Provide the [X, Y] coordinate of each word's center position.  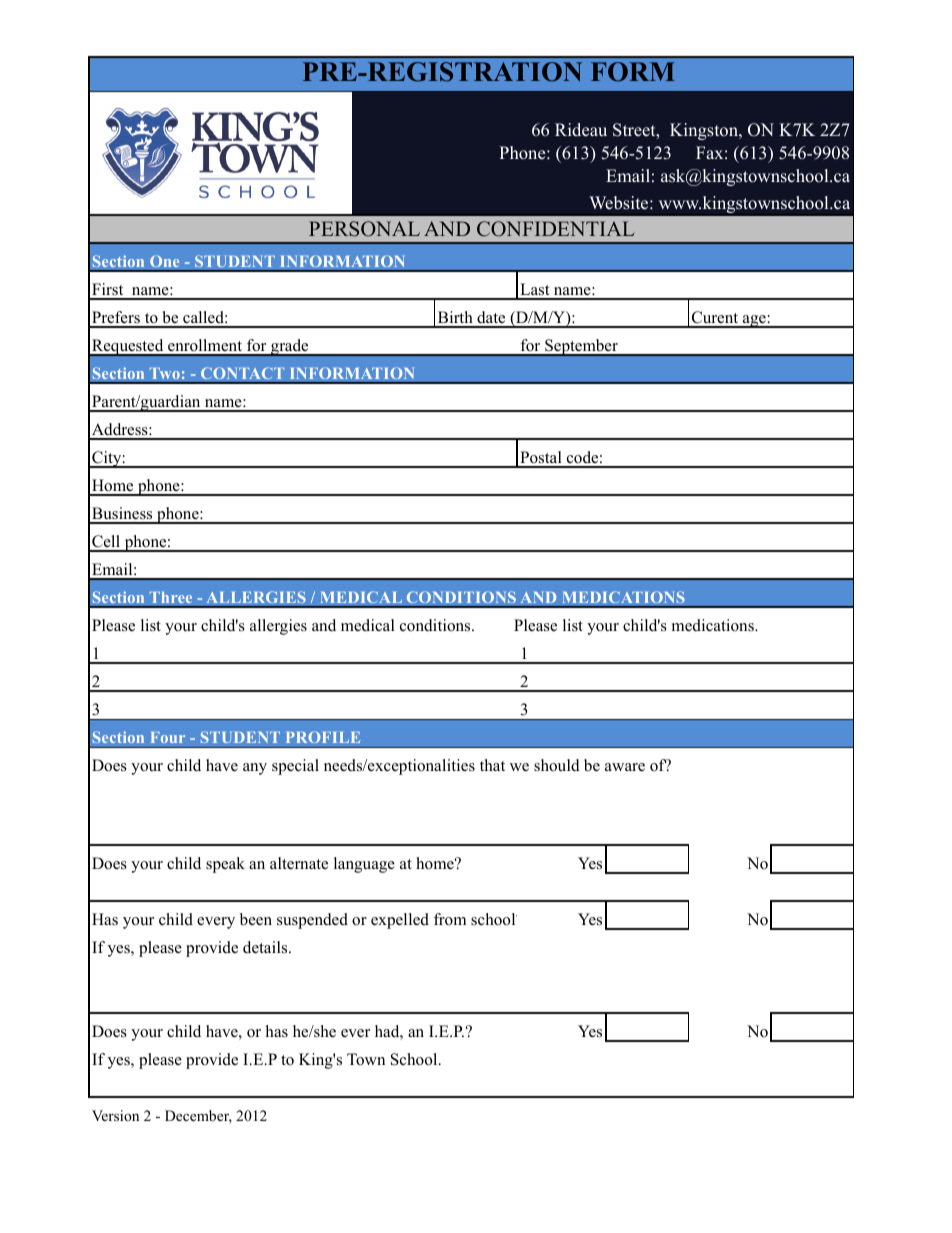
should [557, 765]
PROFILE [323, 737]
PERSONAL [364, 229]
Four [168, 737]
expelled [400, 921]
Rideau [581, 130]
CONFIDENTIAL [556, 229]
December [198, 1117]
